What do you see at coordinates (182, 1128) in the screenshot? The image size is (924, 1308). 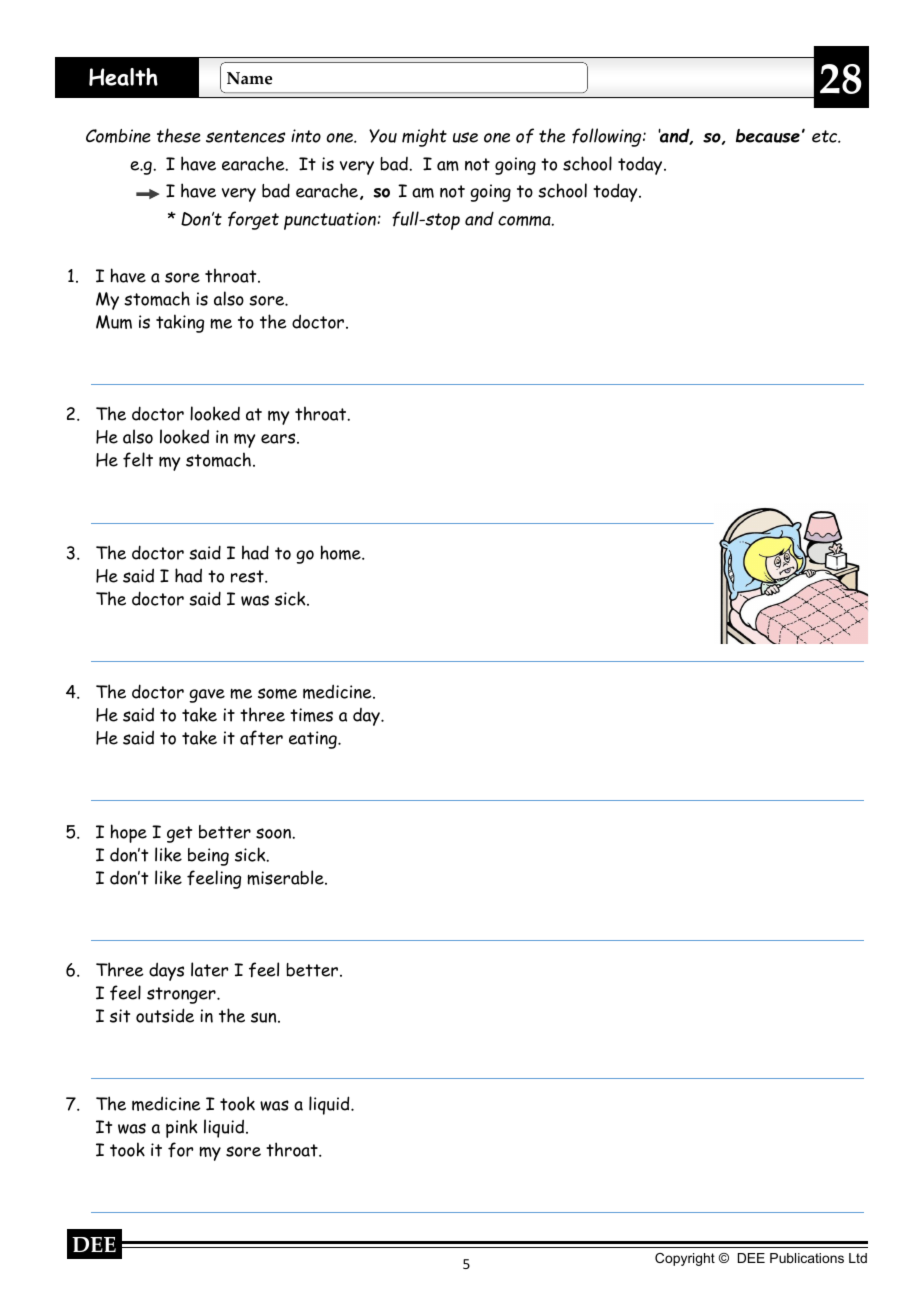 I see `pink` at bounding box center [182, 1128].
